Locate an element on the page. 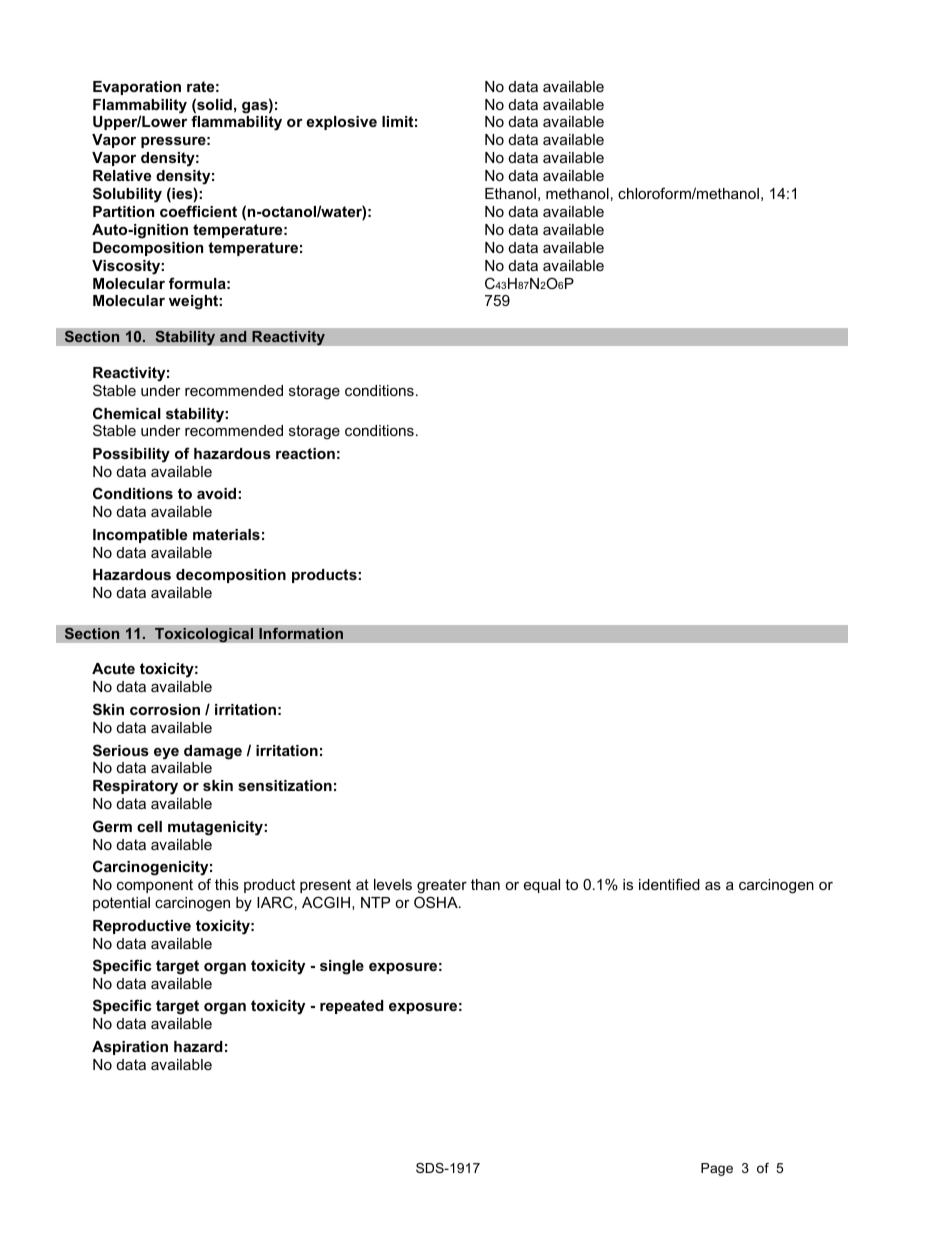  component is located at coordinates (155, 886).
